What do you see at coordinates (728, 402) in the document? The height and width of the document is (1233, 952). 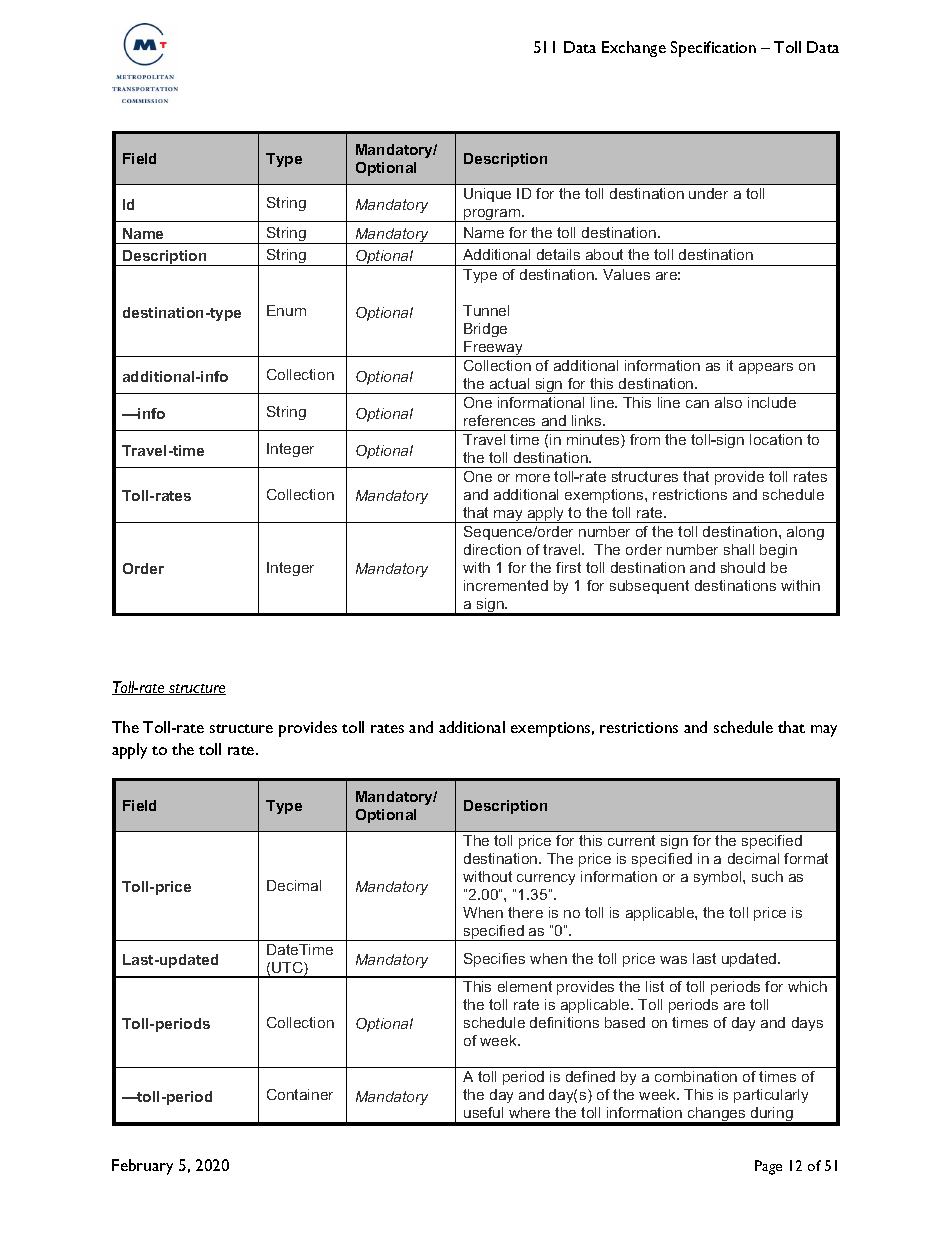 I see `also` at bounding box center [728, 402].
